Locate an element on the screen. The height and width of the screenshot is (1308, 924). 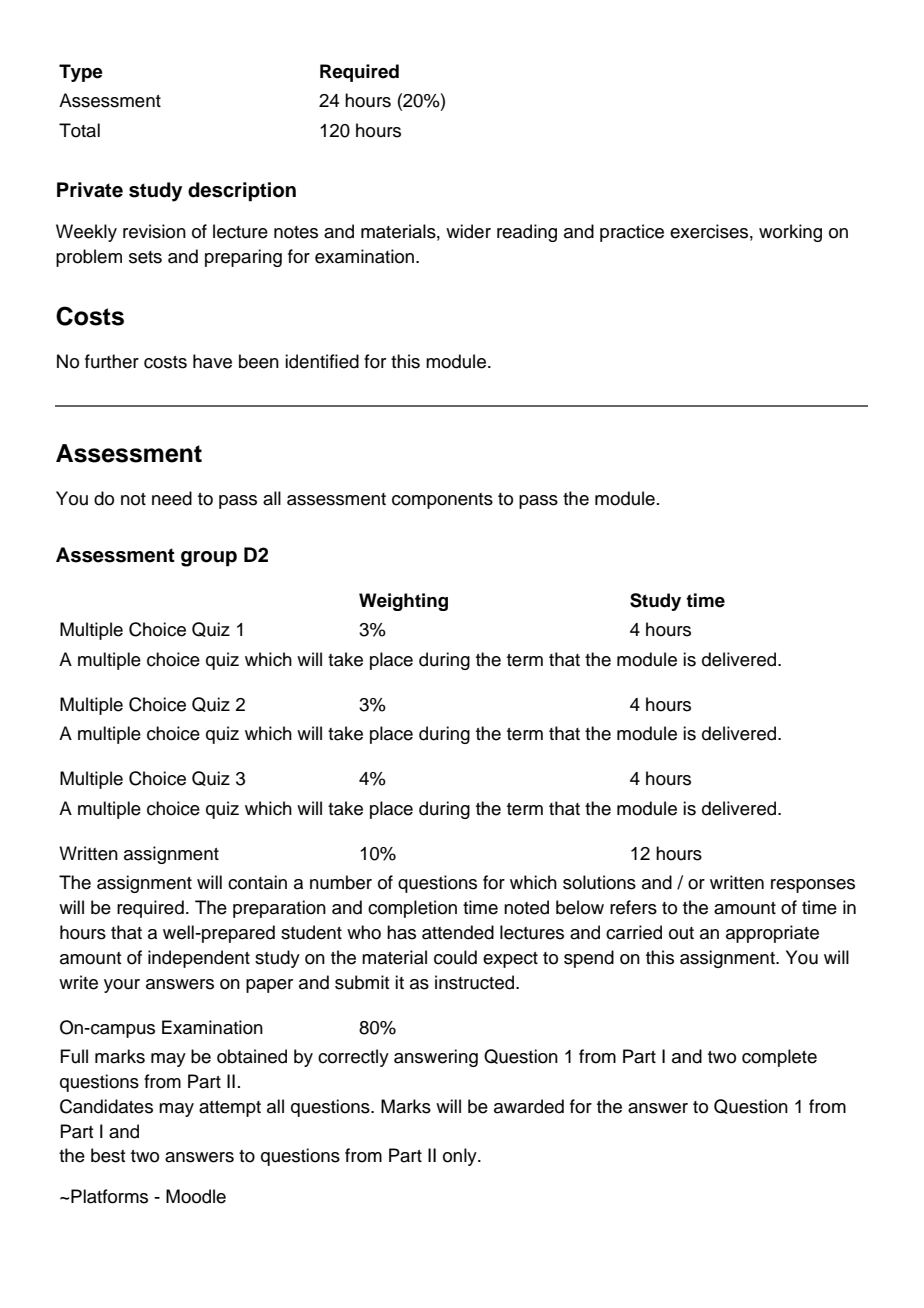
have is located at coordinates (212, 361).
